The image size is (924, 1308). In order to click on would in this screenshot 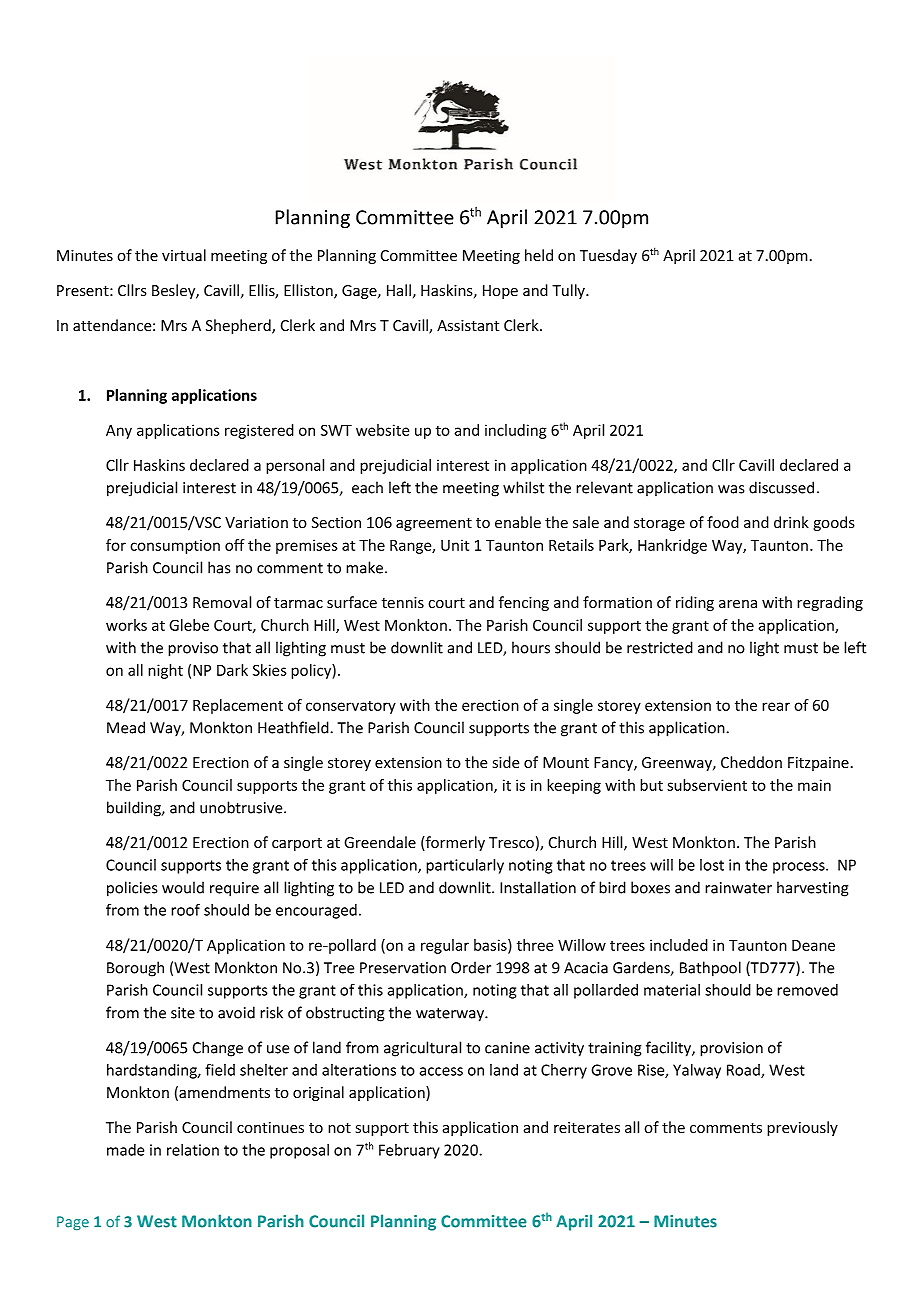, I will do `click(183, 887)`.
